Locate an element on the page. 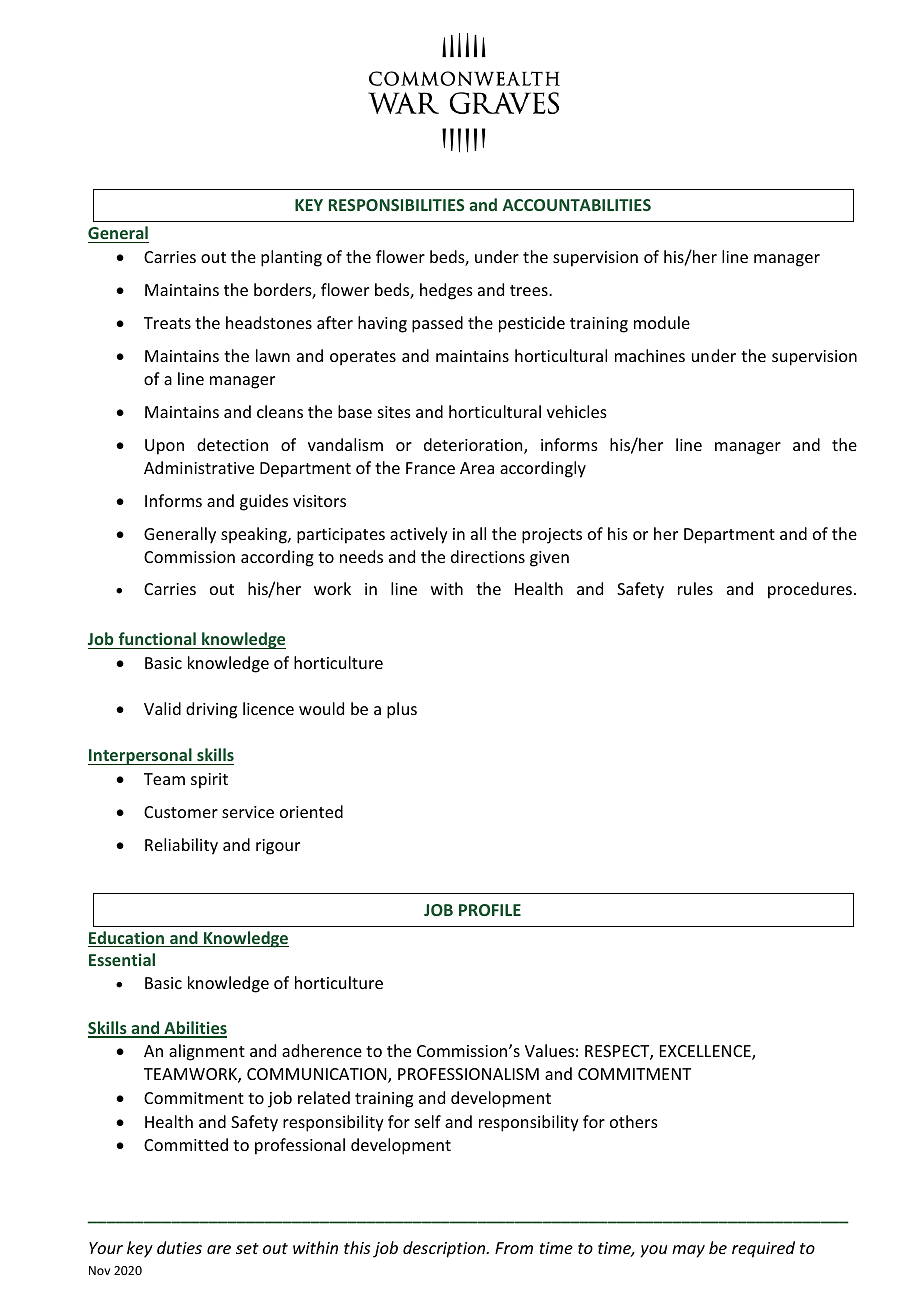  EXCELLENCE is located at coordinates (706, 1052).
